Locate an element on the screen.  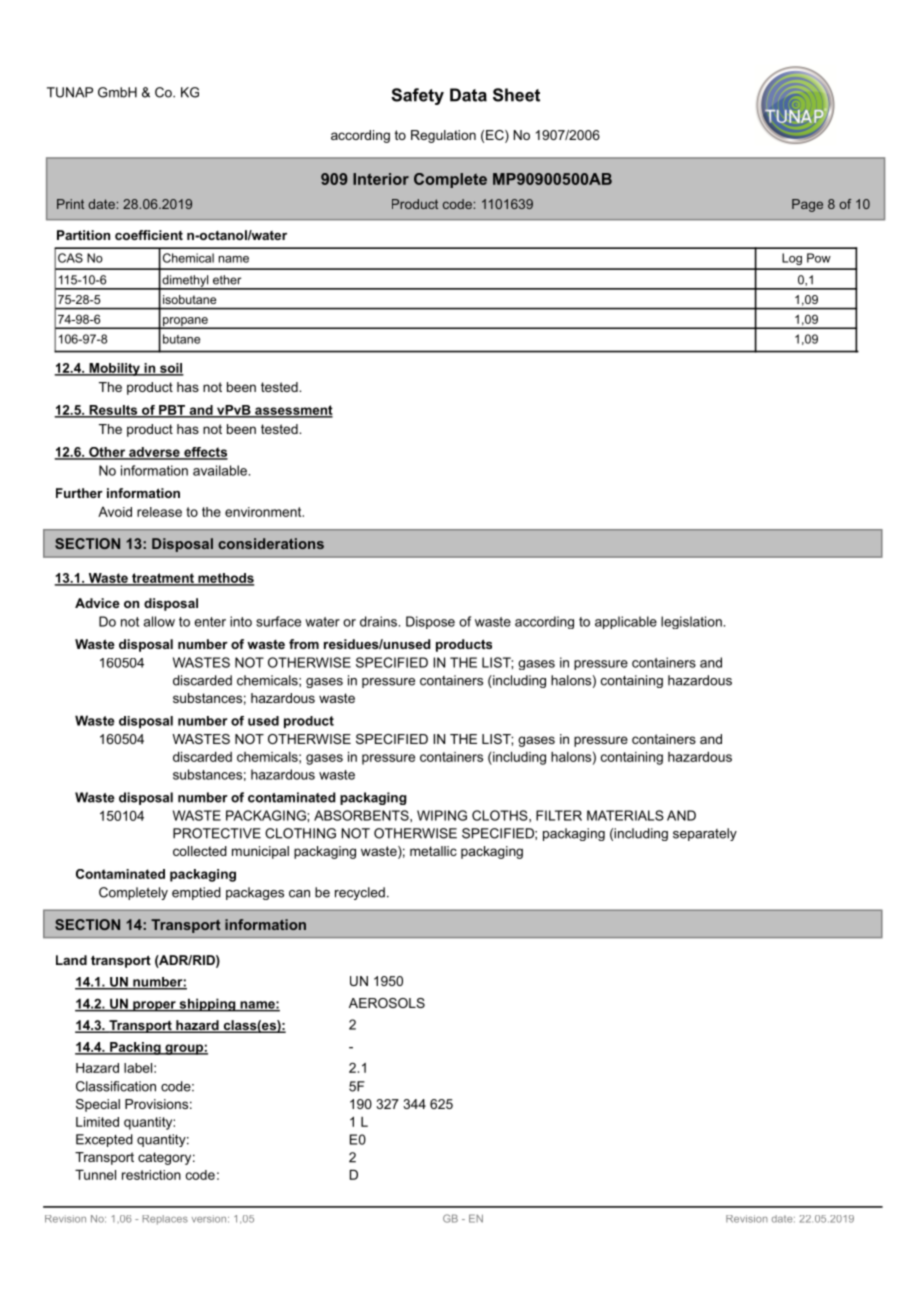
separately is located at coordinates (705, 834).
